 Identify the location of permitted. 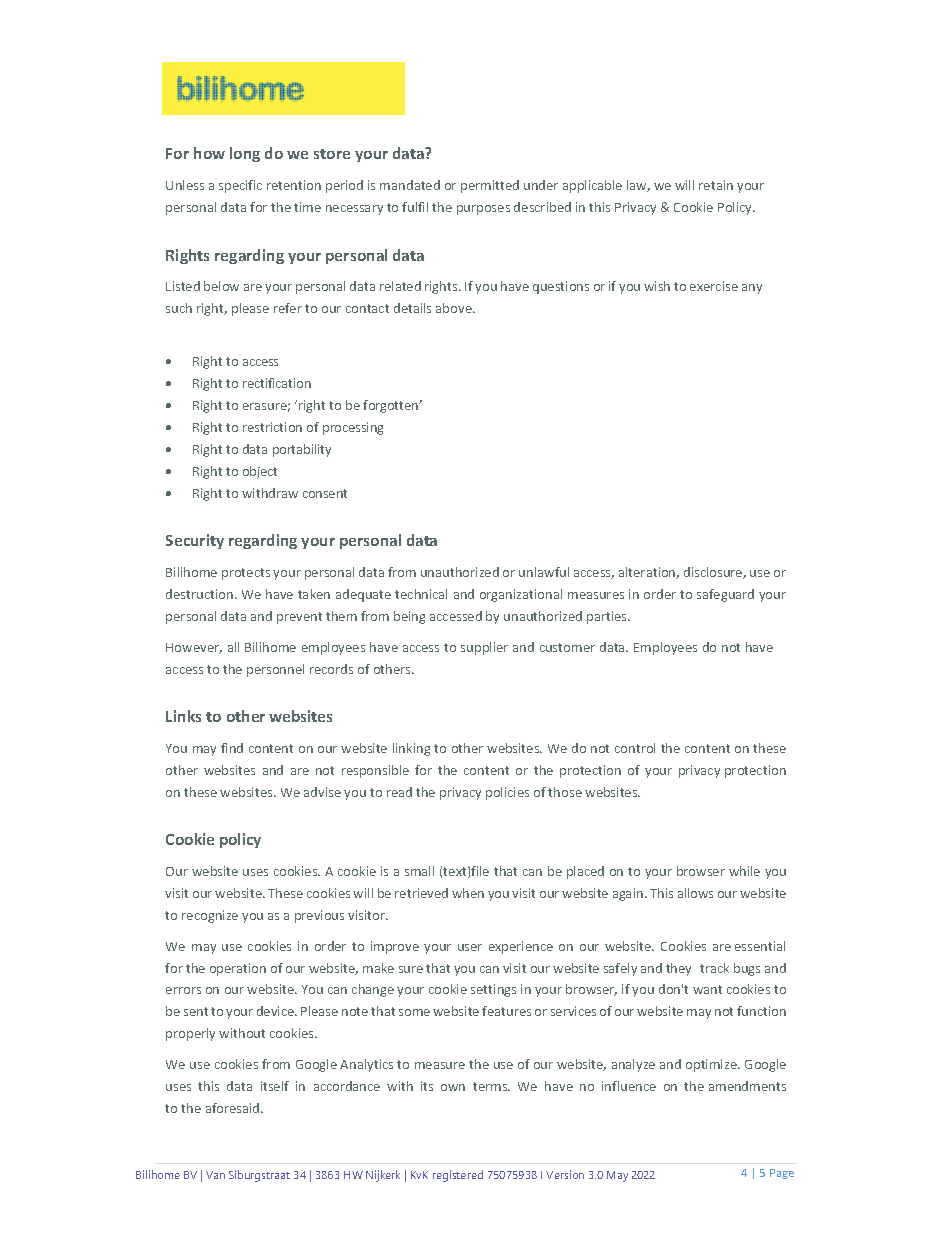
(490, 186).
